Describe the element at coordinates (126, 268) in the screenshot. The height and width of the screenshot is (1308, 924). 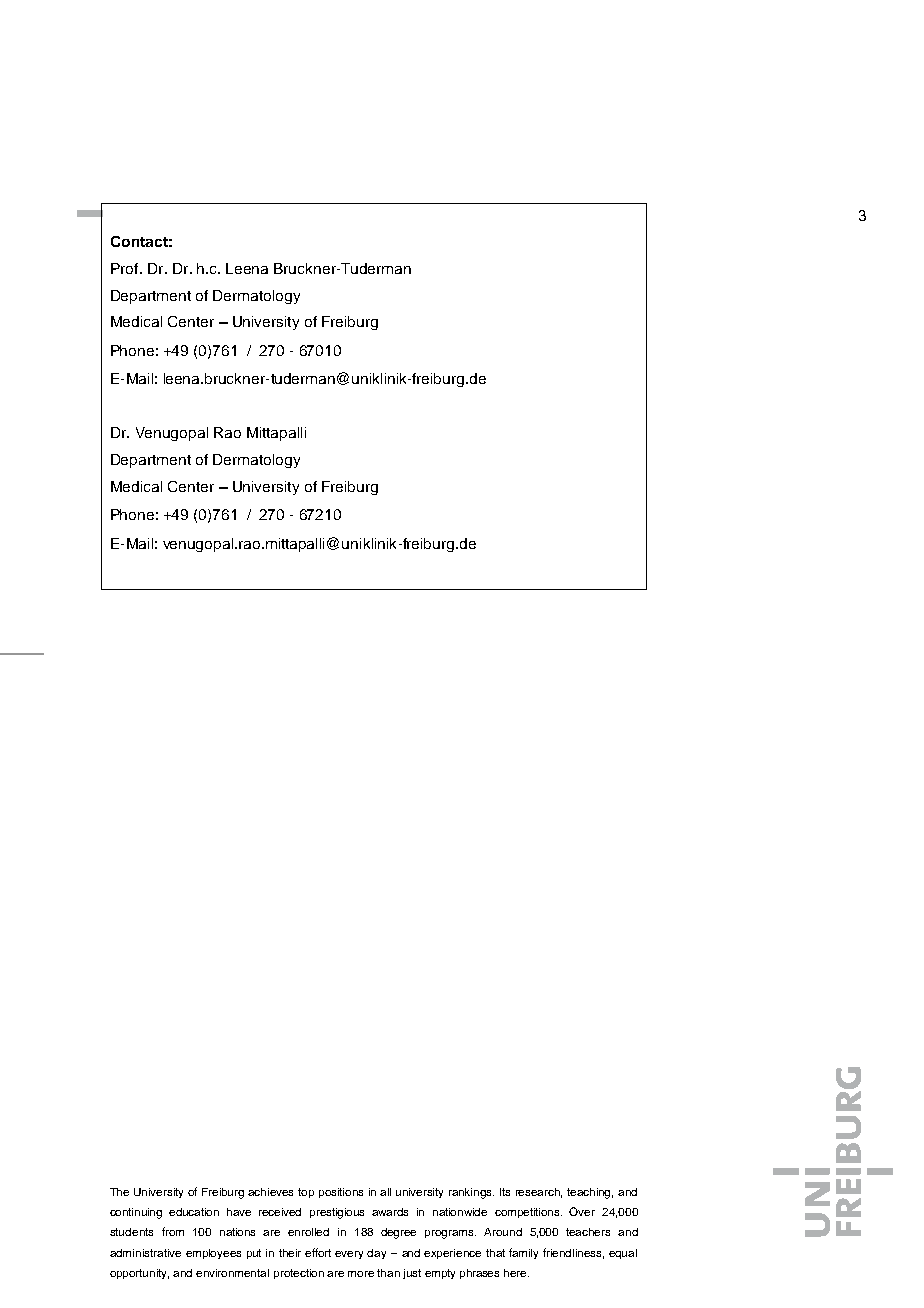
I see `Prof` at that location.
